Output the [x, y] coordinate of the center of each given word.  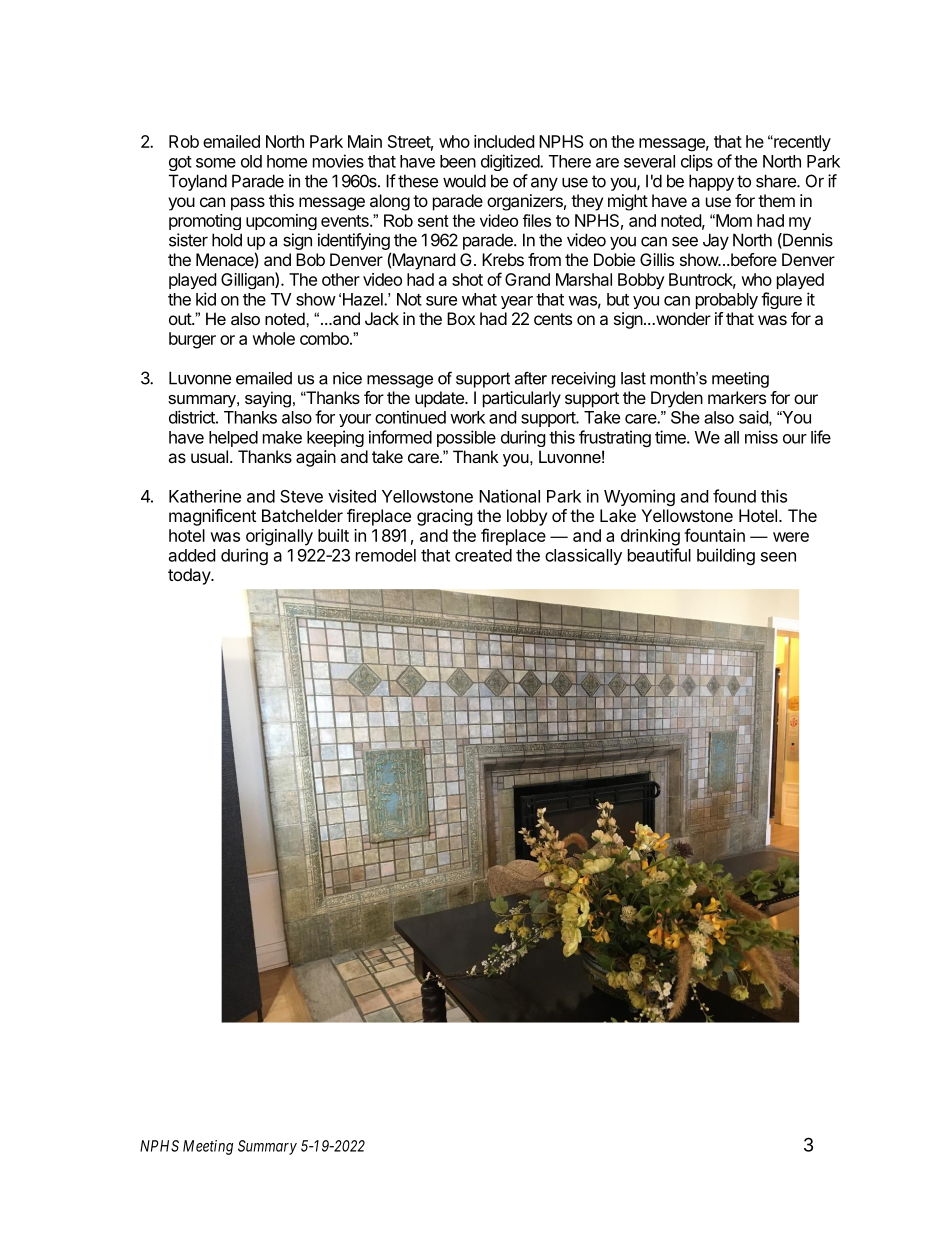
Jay [716, 241]
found [734, 496]
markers [737, 397]
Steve [301, 496]
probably [727, 301]
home [287, 161]
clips [697, 162]
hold [227, 240]
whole [273, 338]
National [509, 496]
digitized [511, 162]
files [537, 220]
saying [268, 399]
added [192, 555]
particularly [522, 399]
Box [461, 318]
